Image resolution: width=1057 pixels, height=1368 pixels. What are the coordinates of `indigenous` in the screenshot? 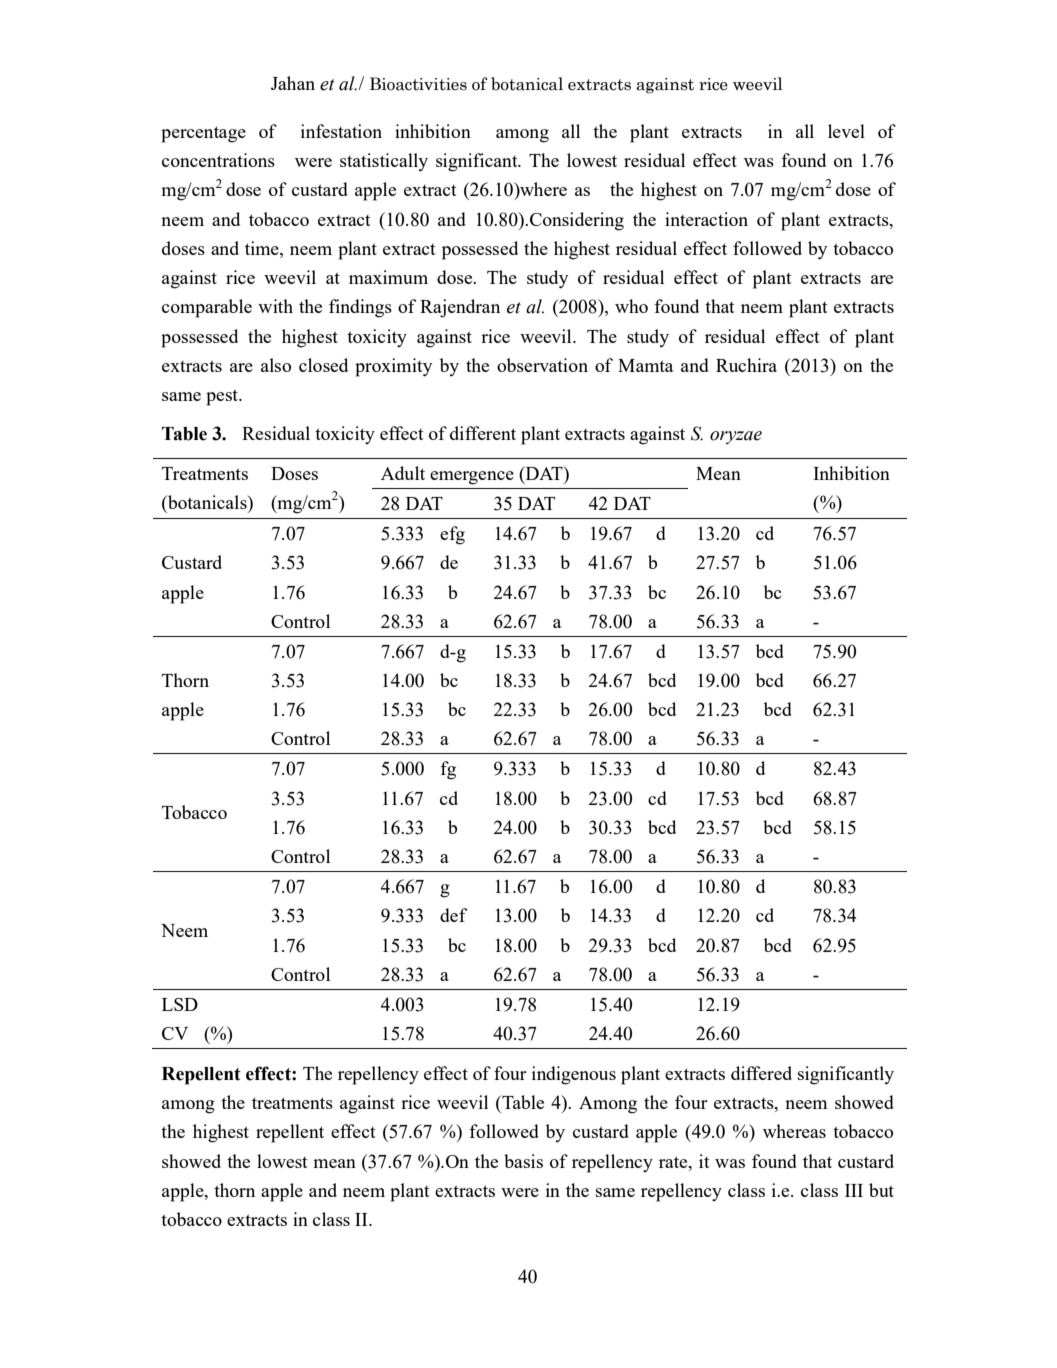 It's located at (574, 1075).
